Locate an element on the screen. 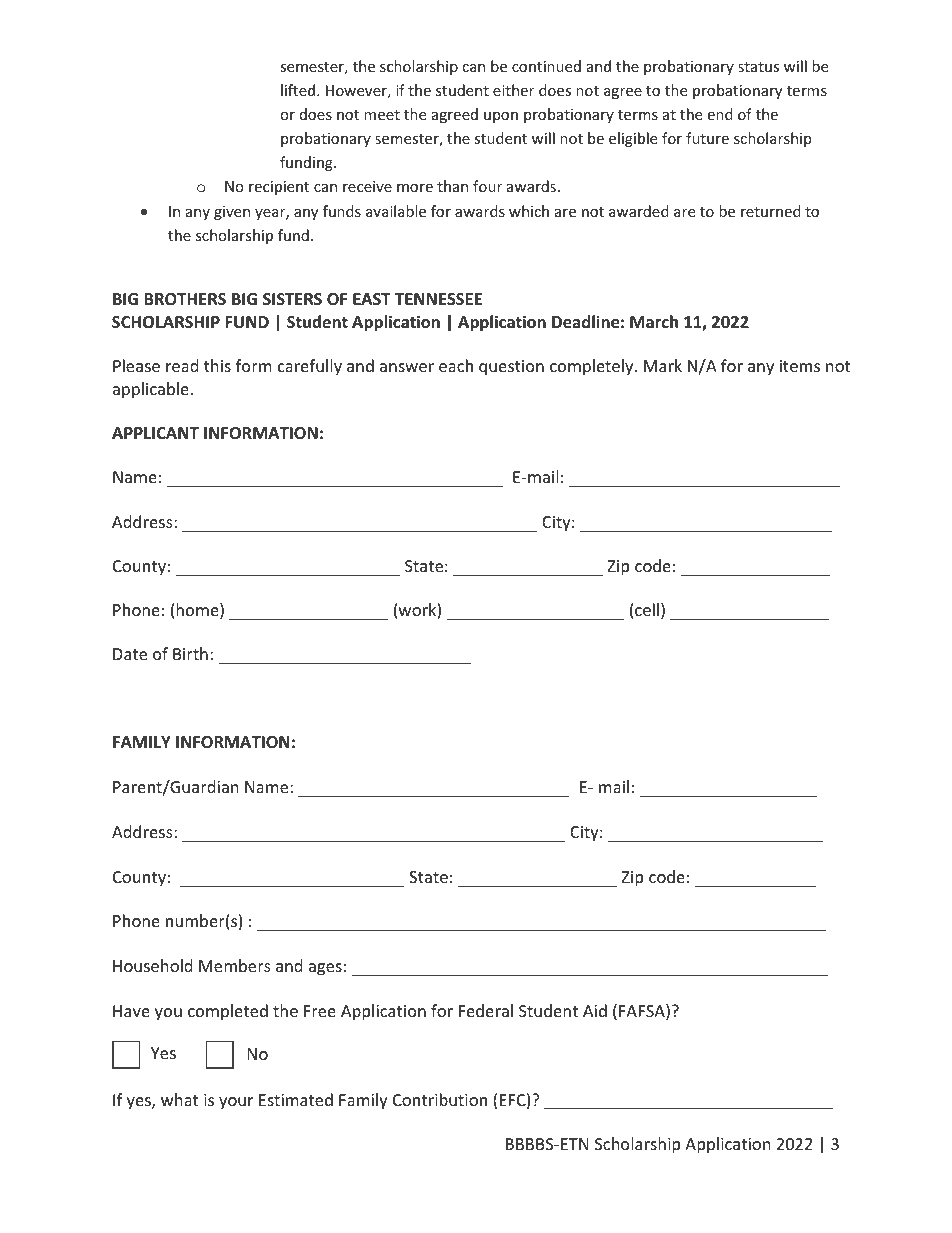  FAFSA is located at coordinates (643, 1012).
